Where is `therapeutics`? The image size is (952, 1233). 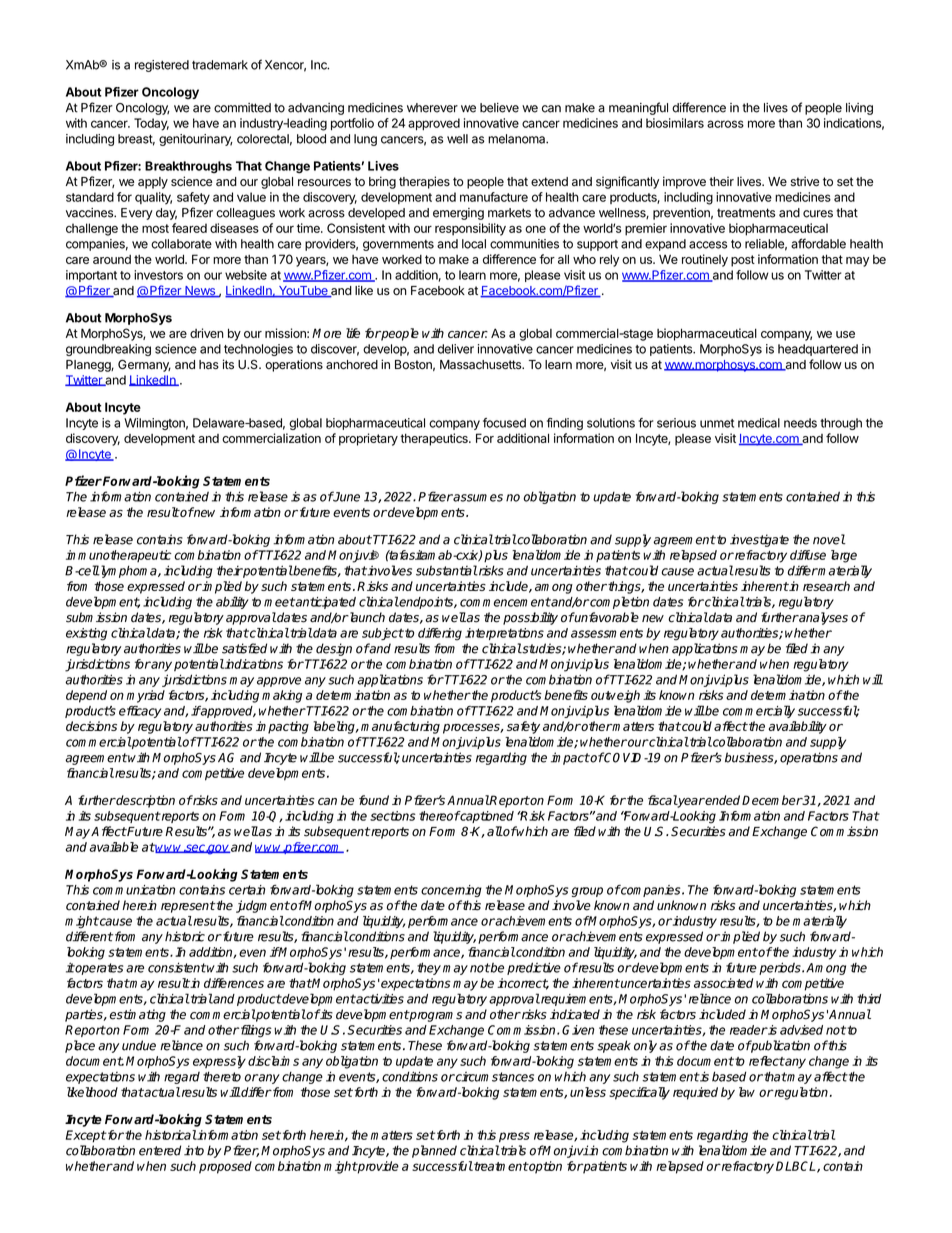
therapeutics is located at coordinates (435, 439).
